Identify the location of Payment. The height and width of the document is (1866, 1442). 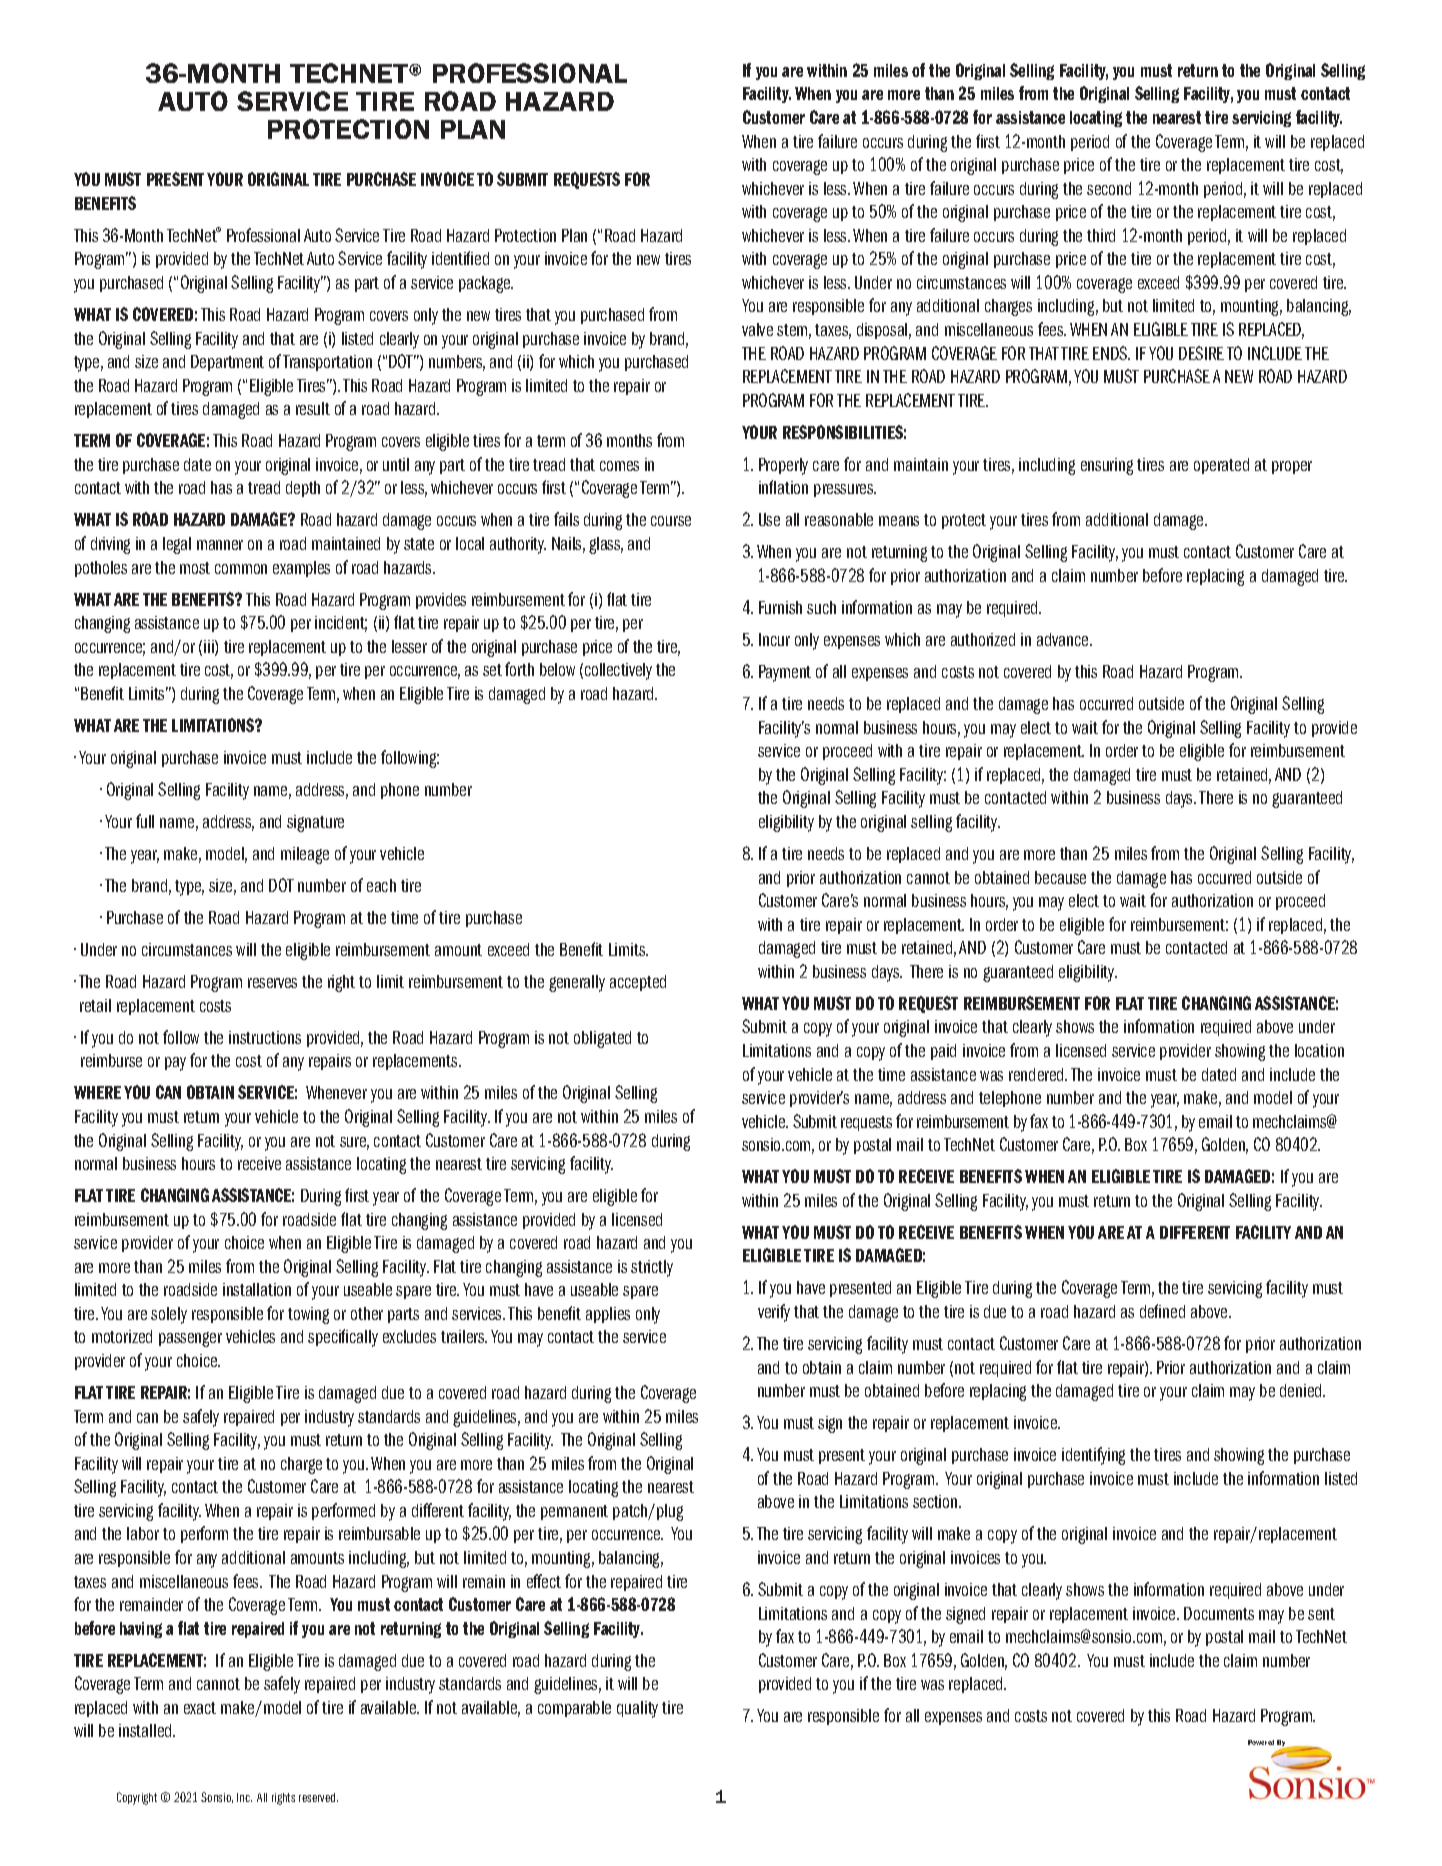
(785, 673).
